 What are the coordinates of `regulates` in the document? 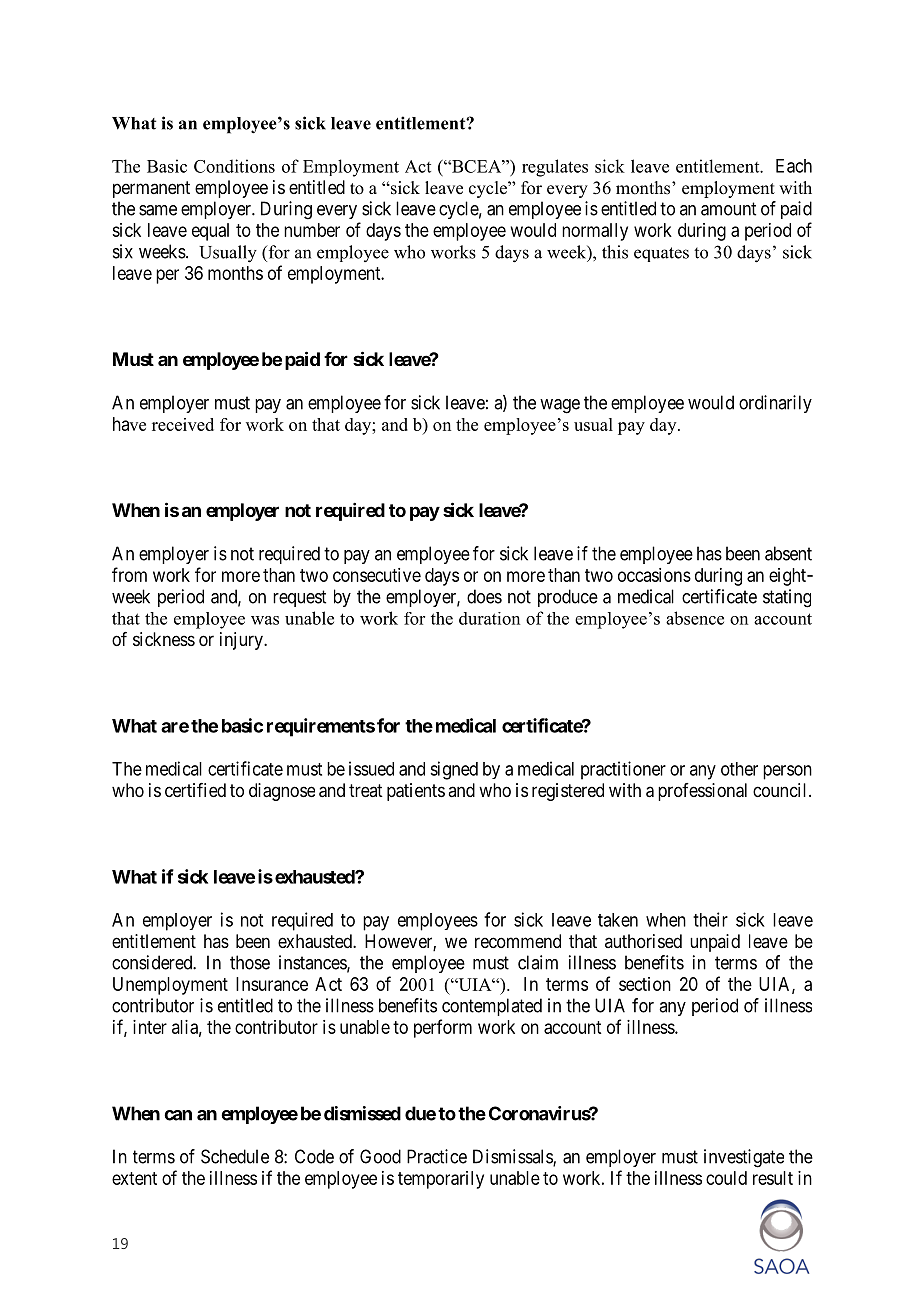 It's located at (555, 168).
